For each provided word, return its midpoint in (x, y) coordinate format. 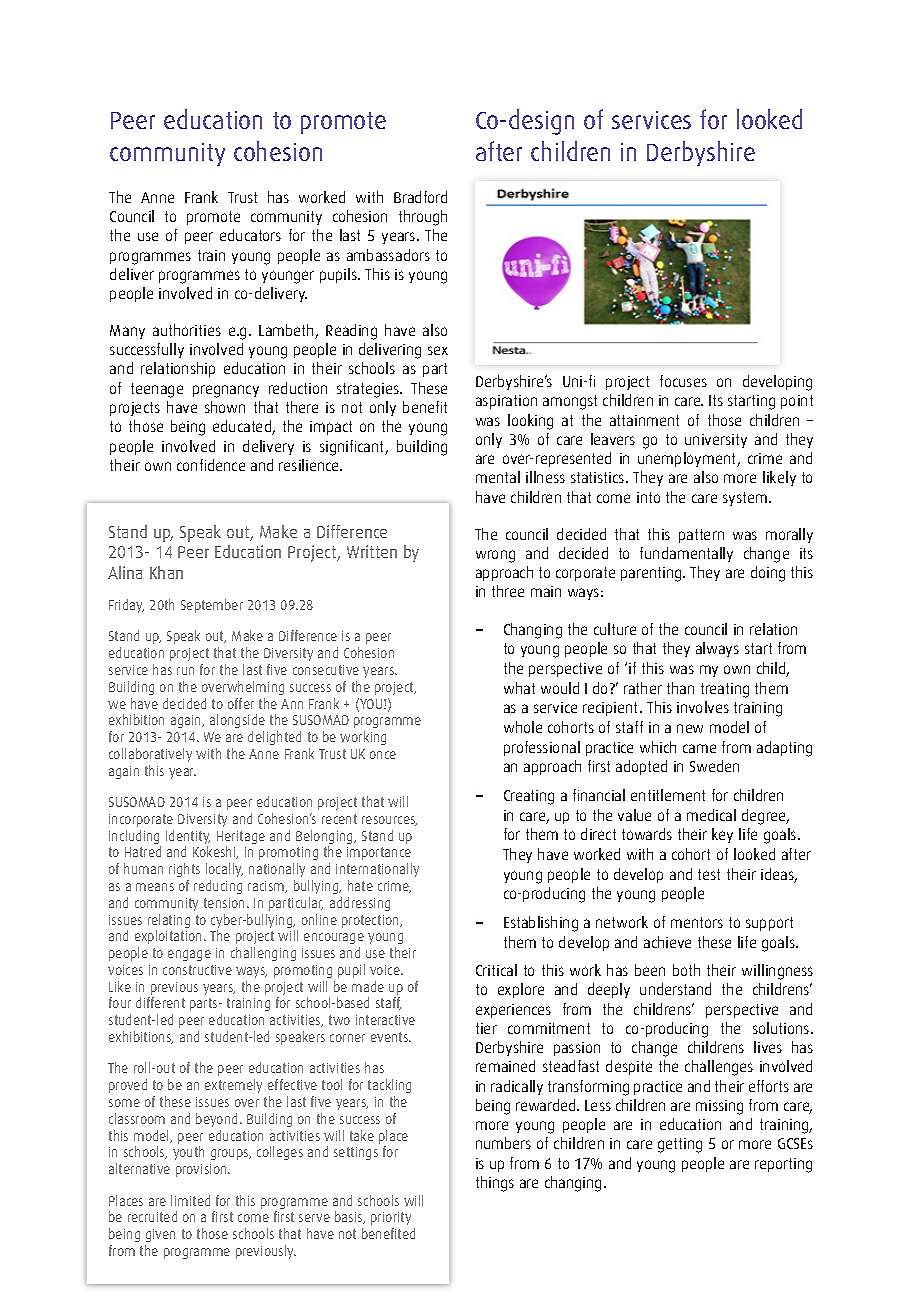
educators (250, 235)
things (495, 1184)
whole (523, 727)
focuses (683, 381)
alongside (237, 721)
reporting (783, 1165)
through (423, 218)
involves (703, 707)
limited (190, 1200)
